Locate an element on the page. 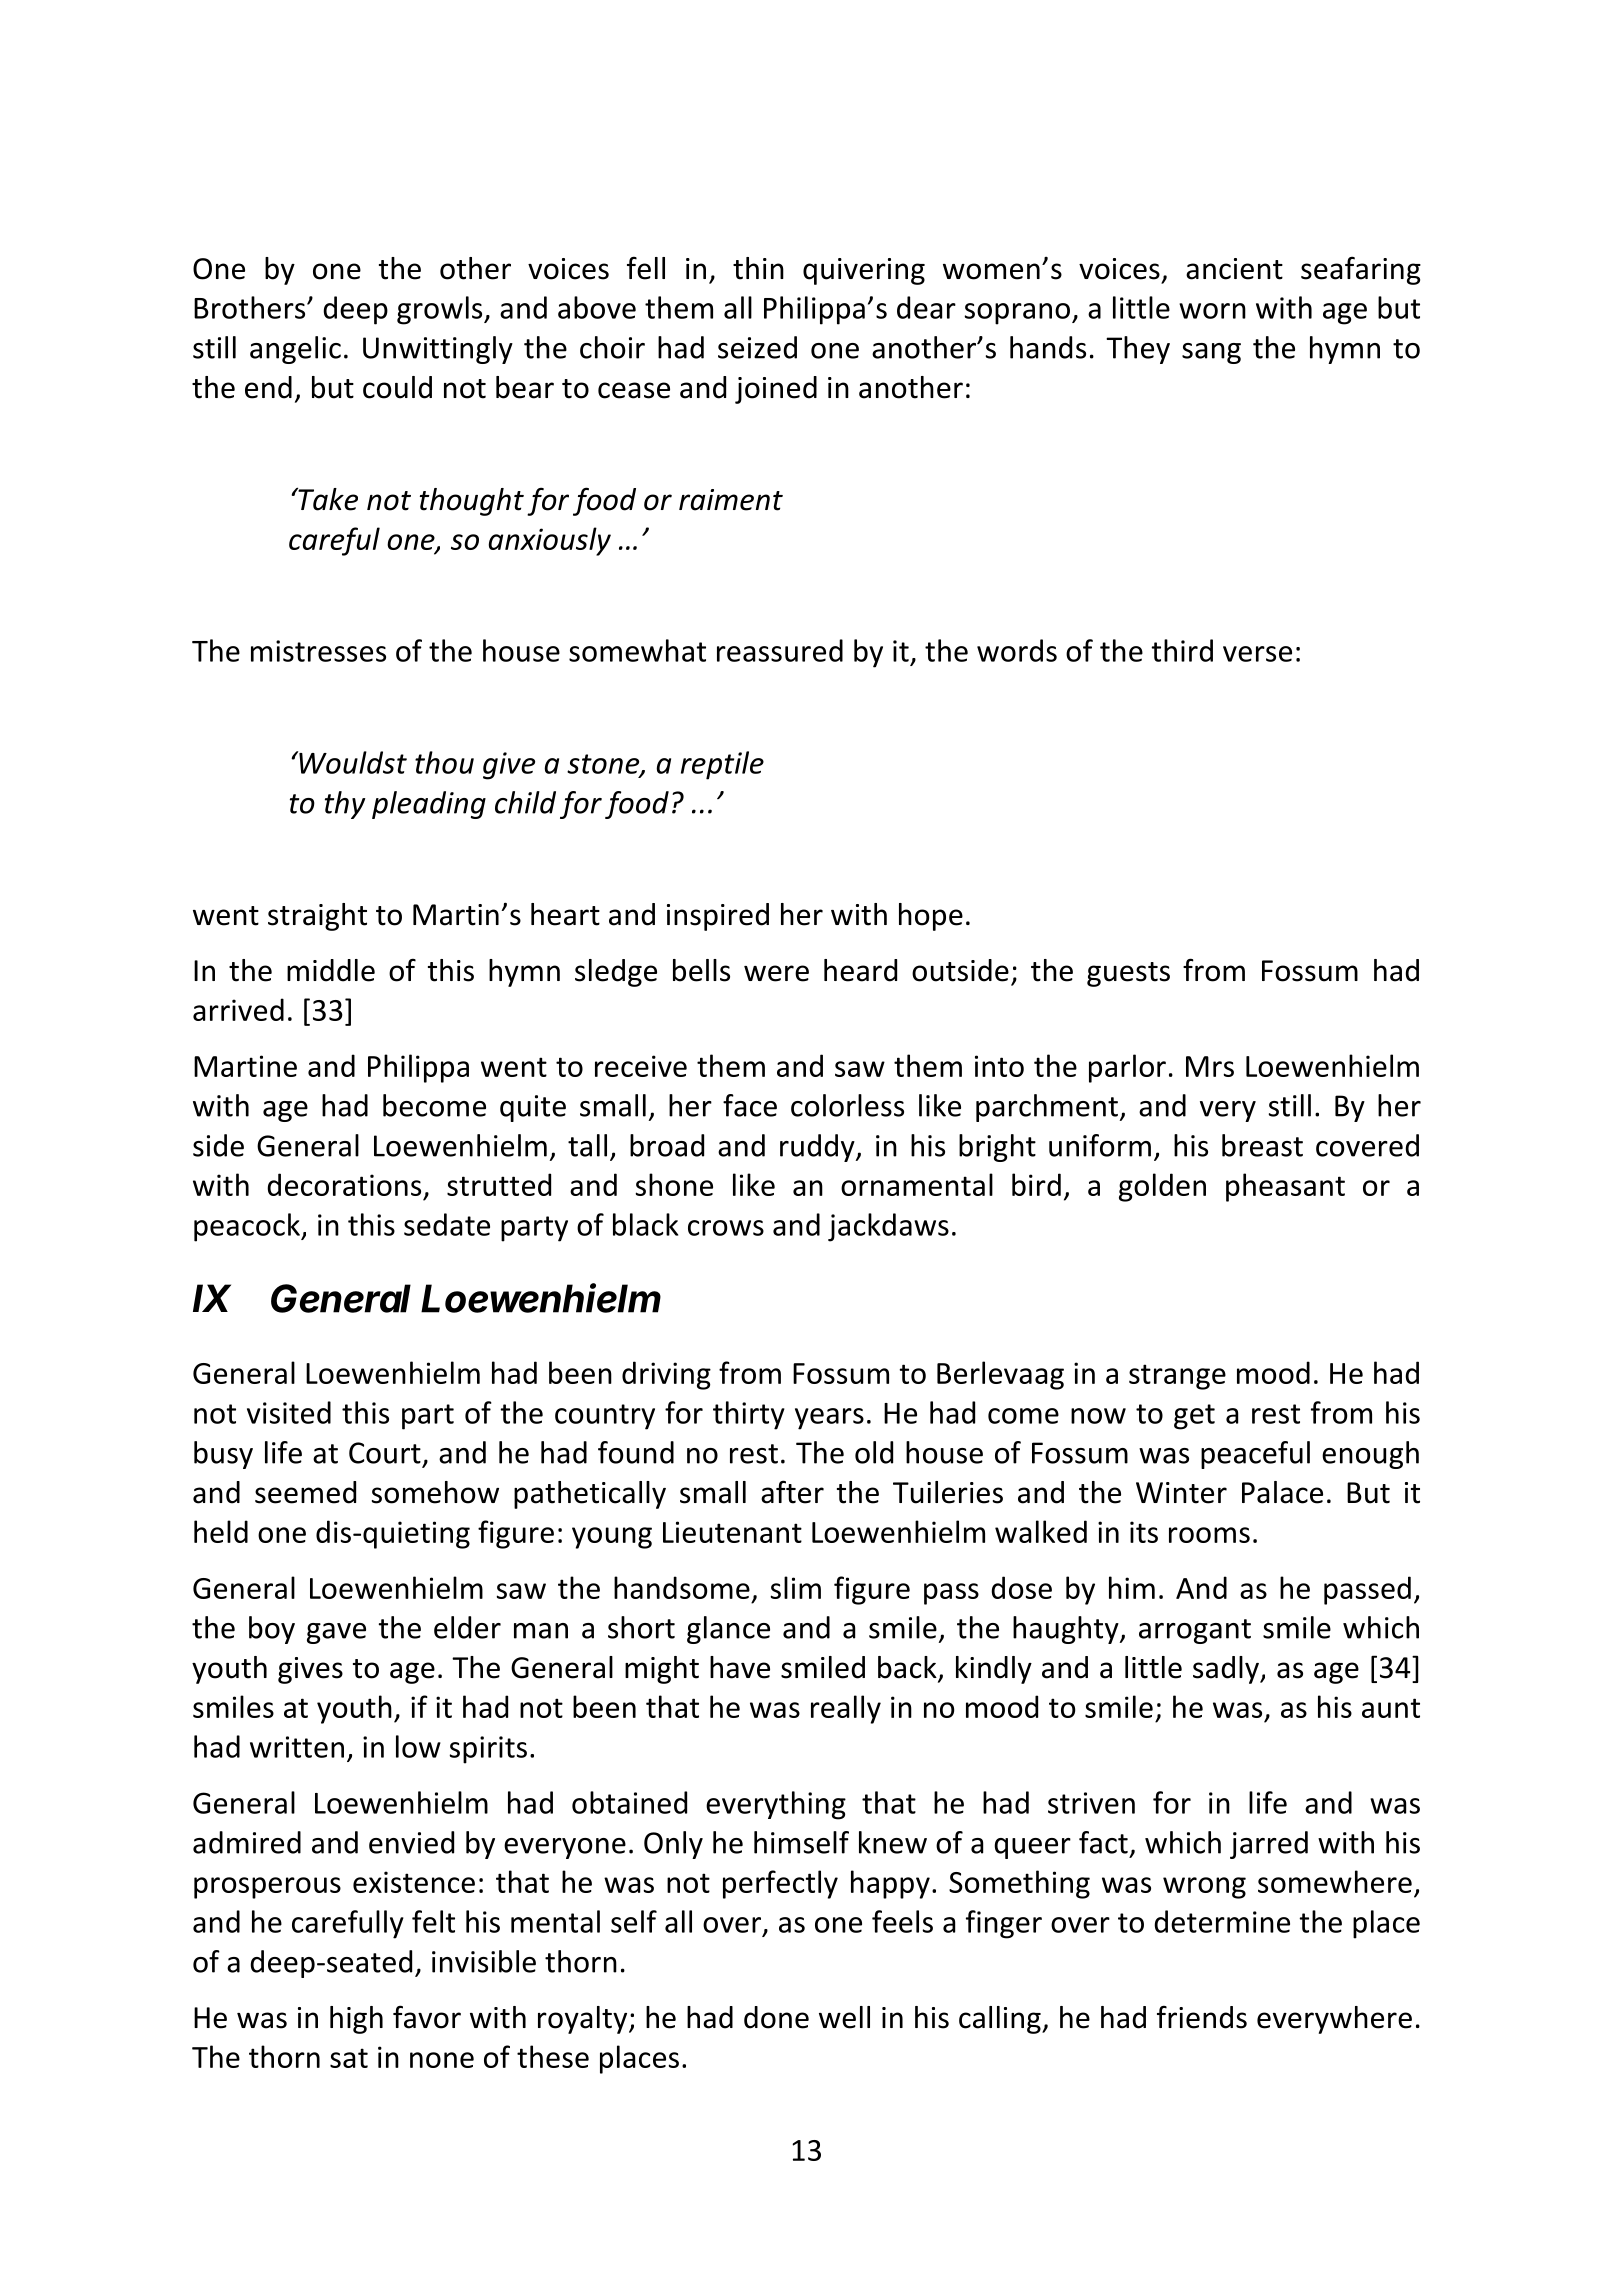  ruddy is located at coordinates (818, 1148).
